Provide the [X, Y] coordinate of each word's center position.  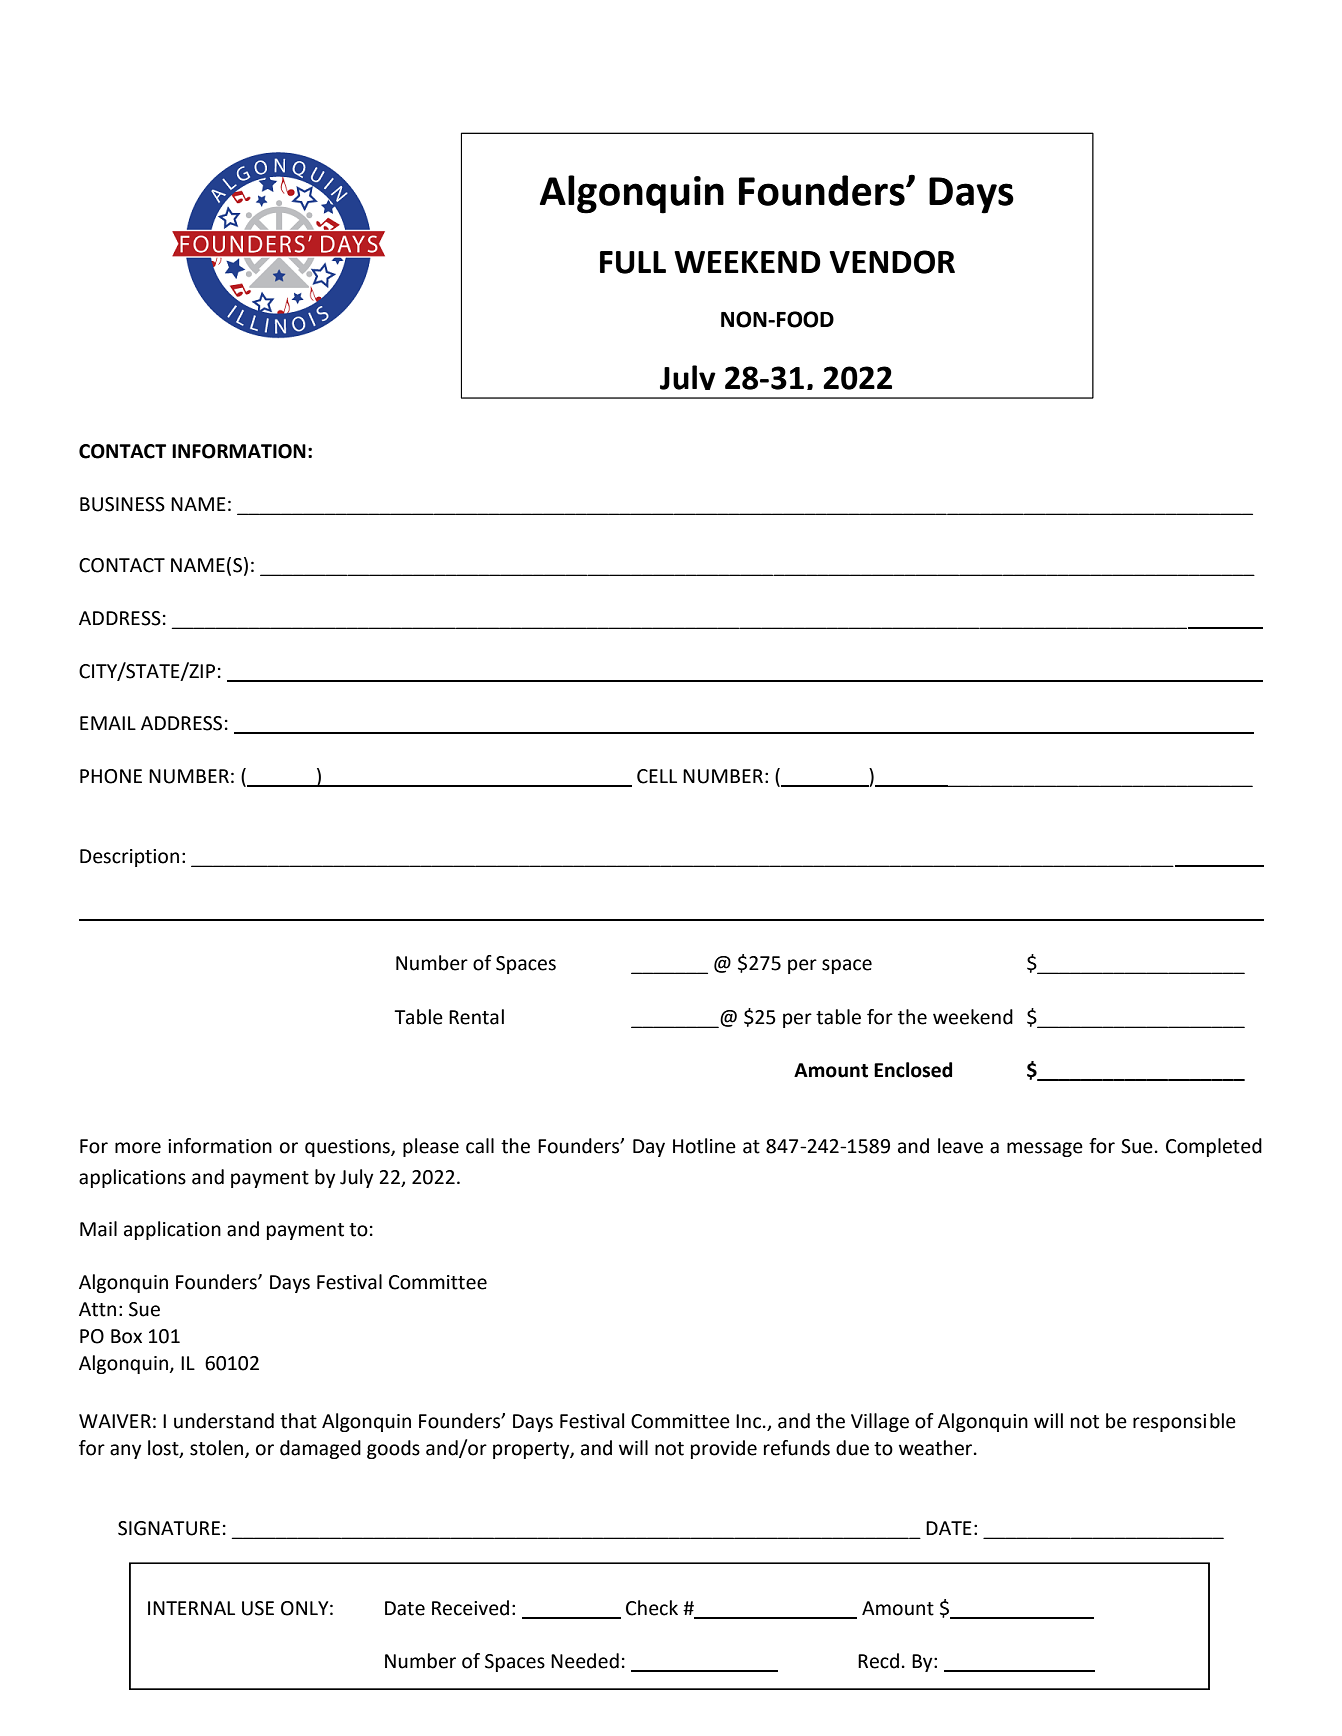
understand [224, 1421]
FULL [633, 262]
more [138, 1148]
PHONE [111, 776]
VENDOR [892, 262]
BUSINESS [122, 504]
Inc [748, 1421]
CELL [657, 776]
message [1045, 1149]
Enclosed [913, 1070]
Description [129, 858]
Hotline [704, 1146]
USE [258, 1608]
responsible [1184, 1422]
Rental [476, 1017]
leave [960, 1146]
